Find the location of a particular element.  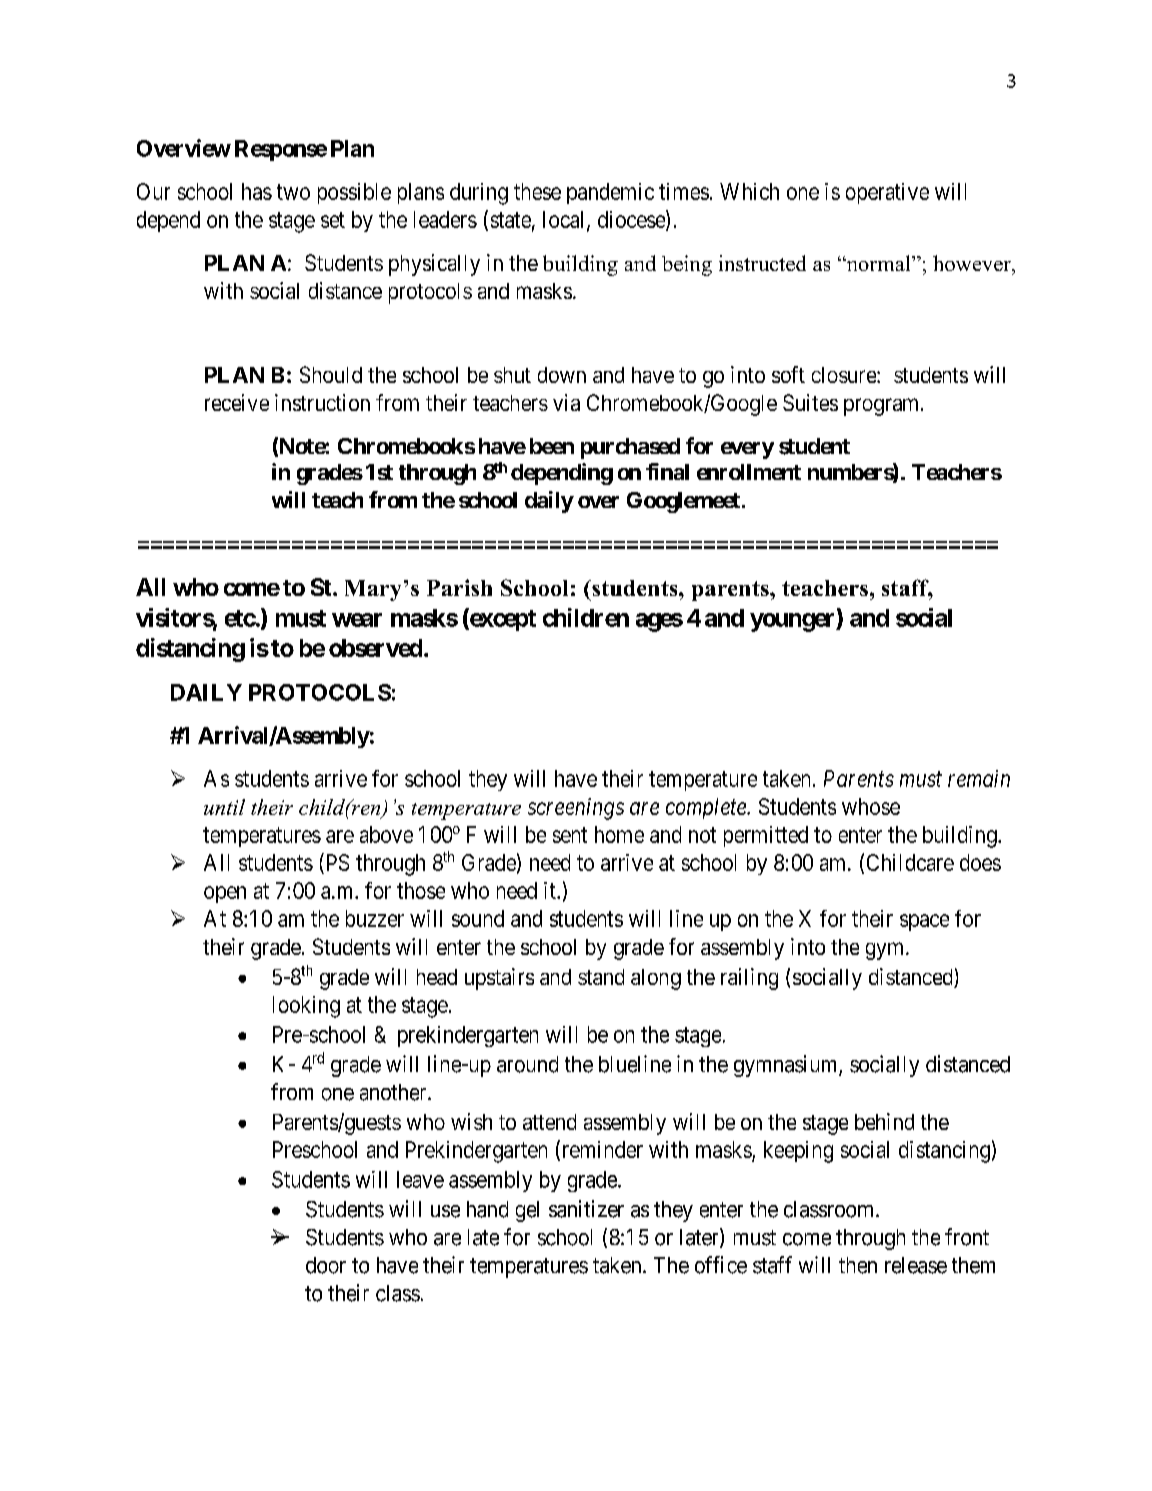

sanitizer is located at coordinates (586, 1209).
